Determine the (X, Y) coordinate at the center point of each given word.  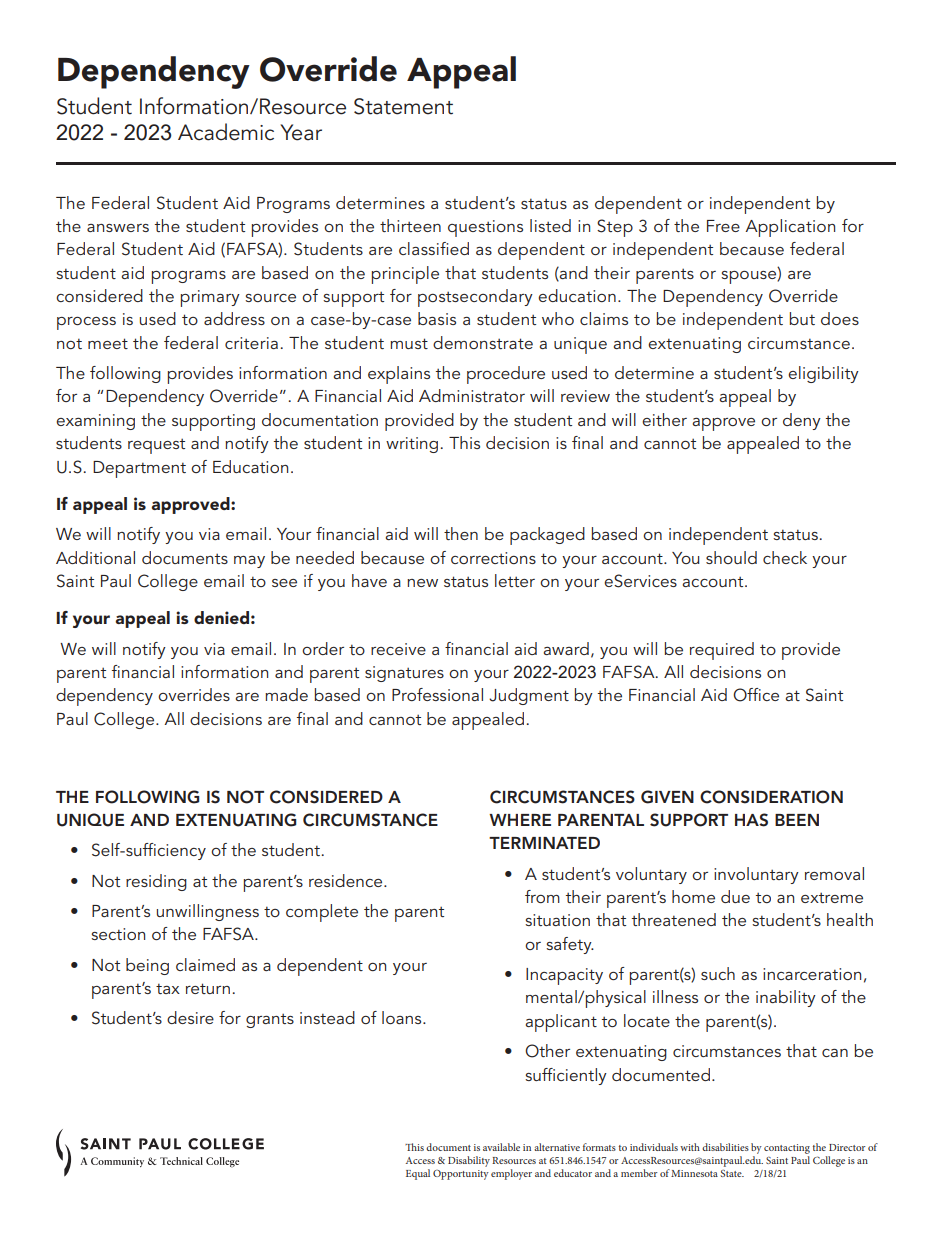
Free (723, 226)
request (156, 446)
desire (190, 1017)
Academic (226, 132)
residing (156, 882)
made (286, 694)
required (722, 651)
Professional (437, 694)
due (735, 896)
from (542, 896)
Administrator (472, 395)
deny (802, 421)
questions (485, 228)
